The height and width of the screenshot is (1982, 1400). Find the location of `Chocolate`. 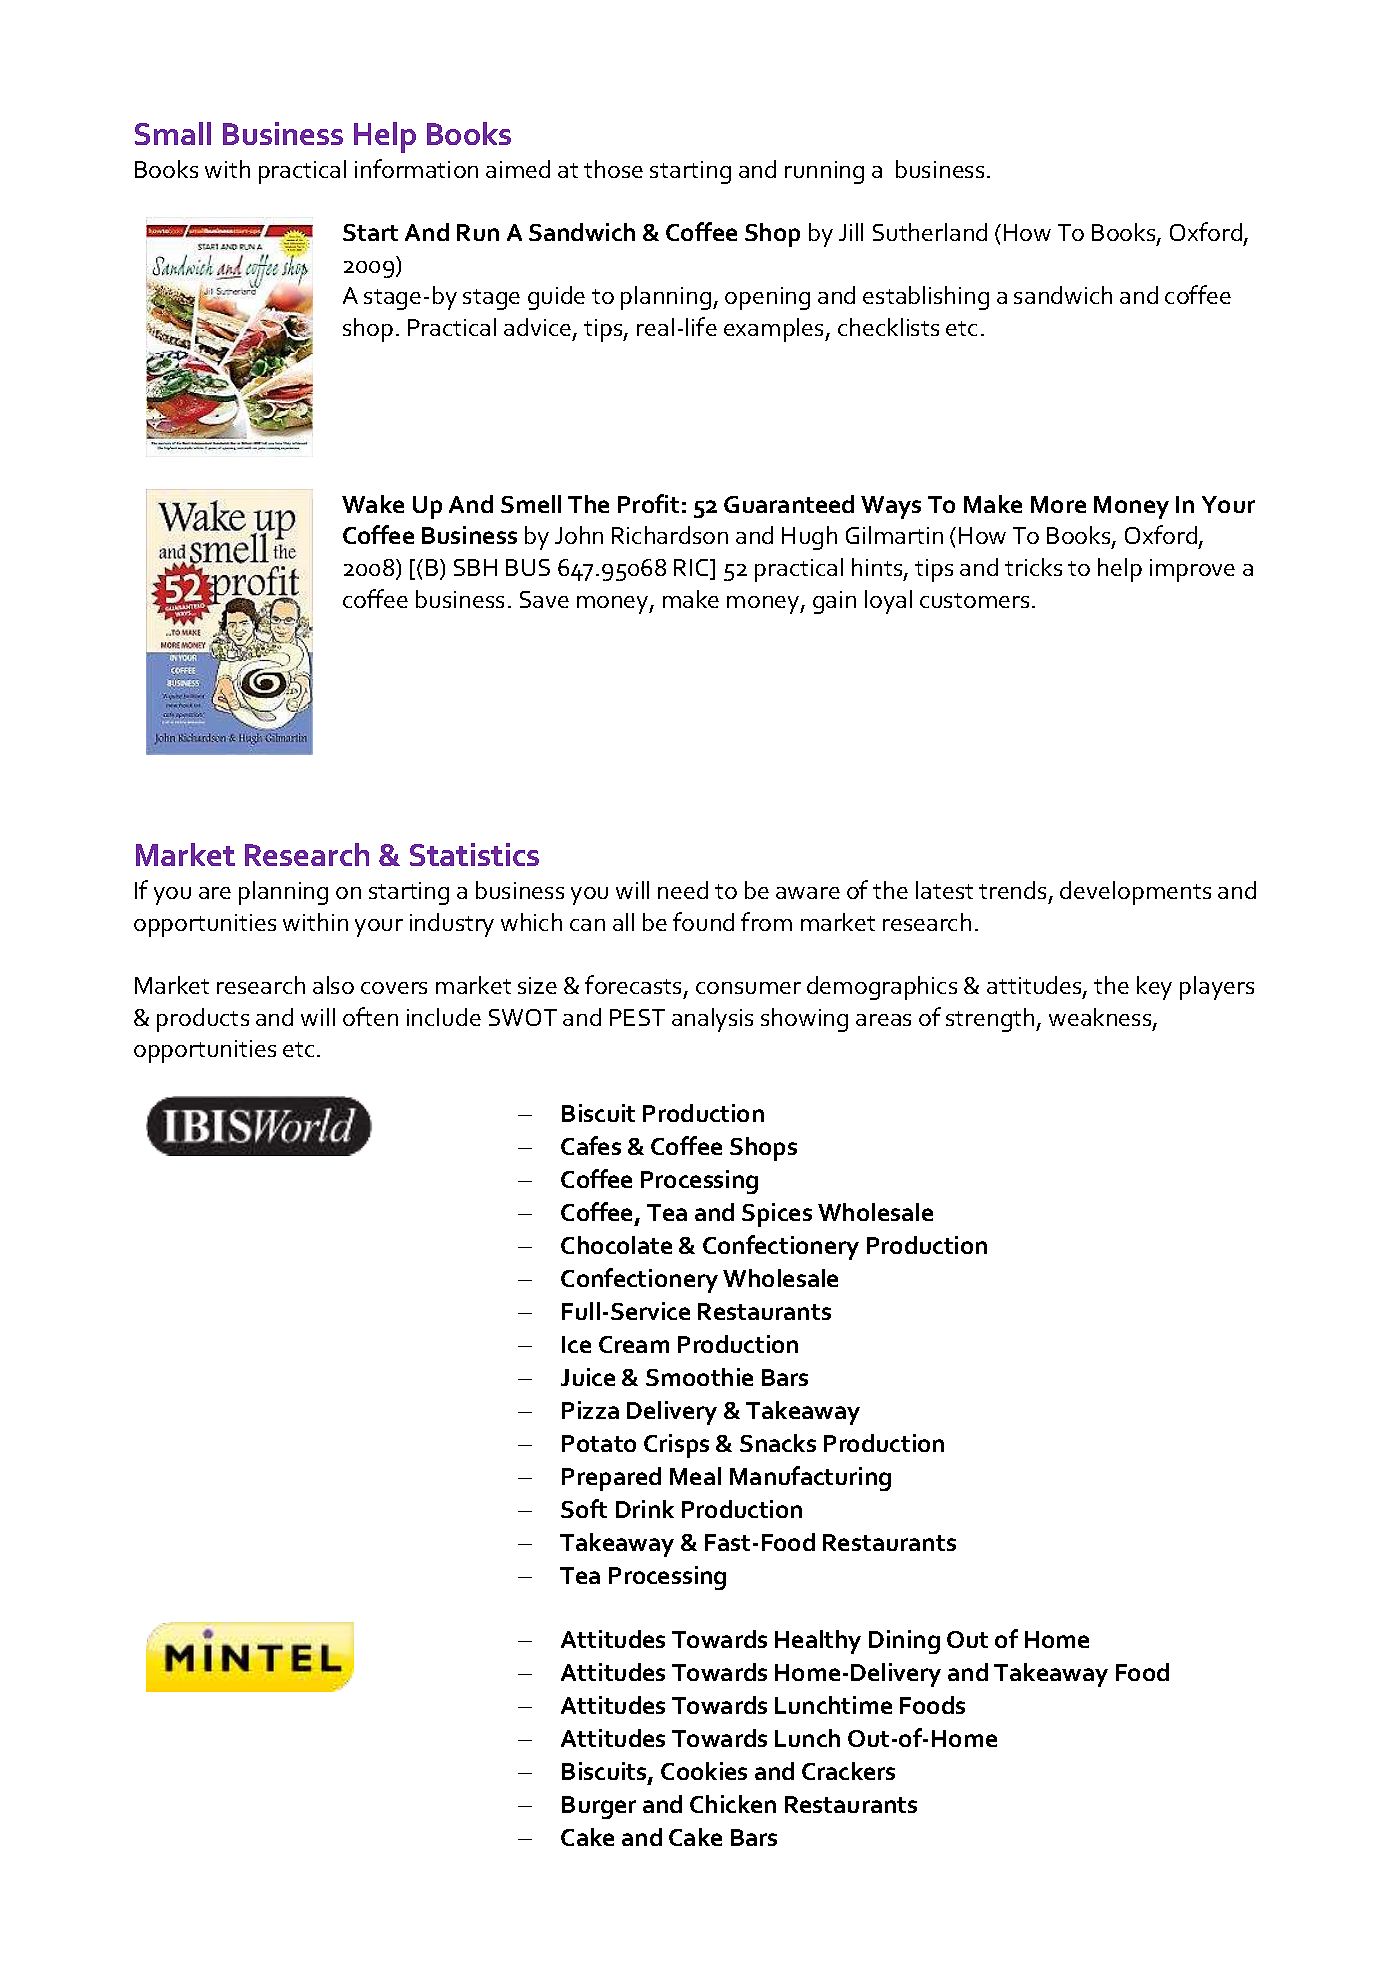

Chocolate is located at coordinates (616, 1245).
